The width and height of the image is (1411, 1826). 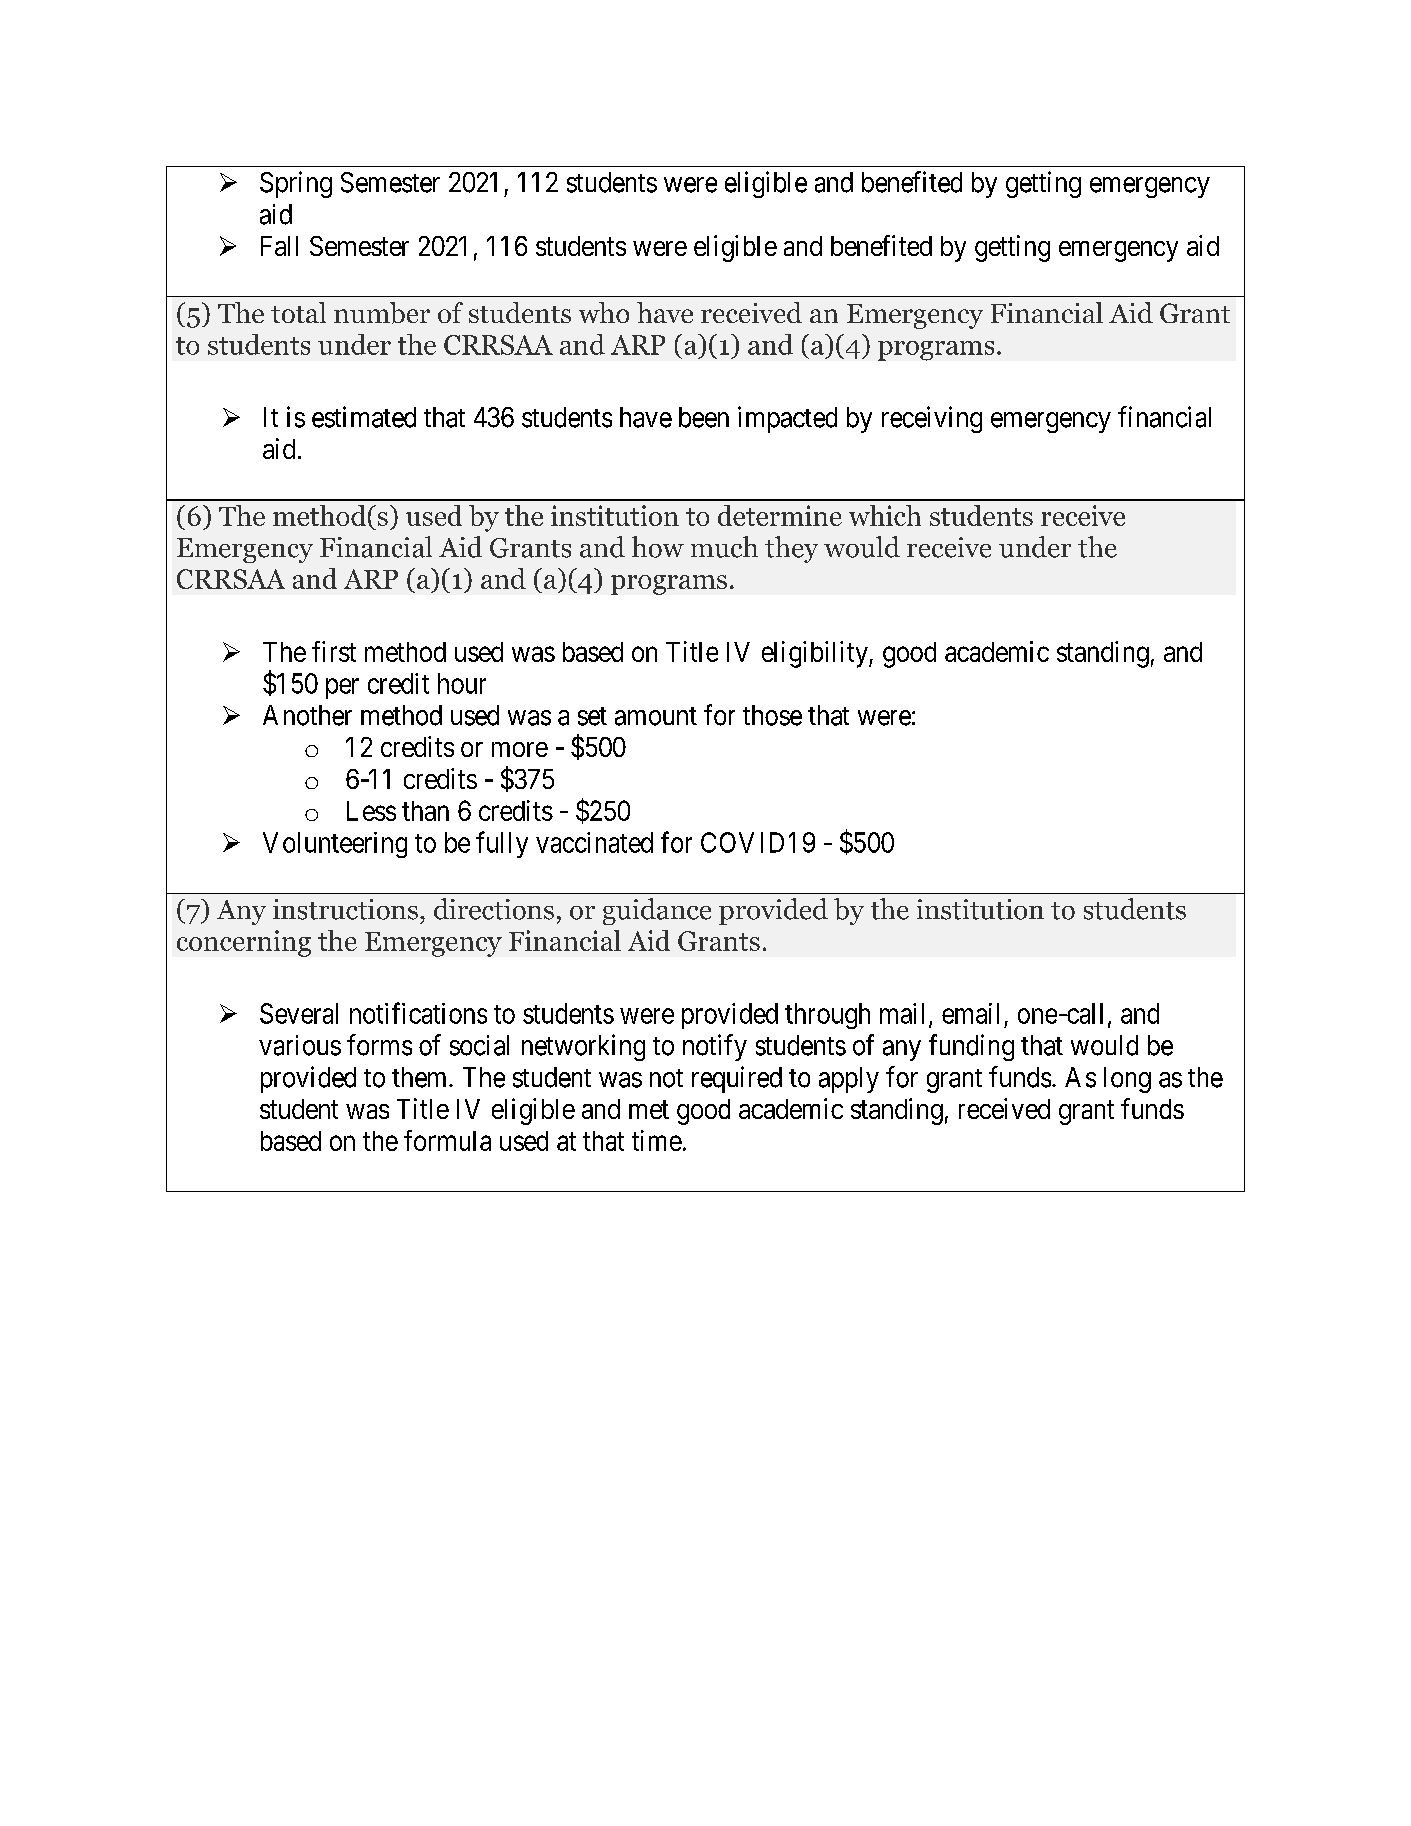 What do you see at coordinates (421, 1077) in the image?
I see `them` at bounding box center [421, 1077].
